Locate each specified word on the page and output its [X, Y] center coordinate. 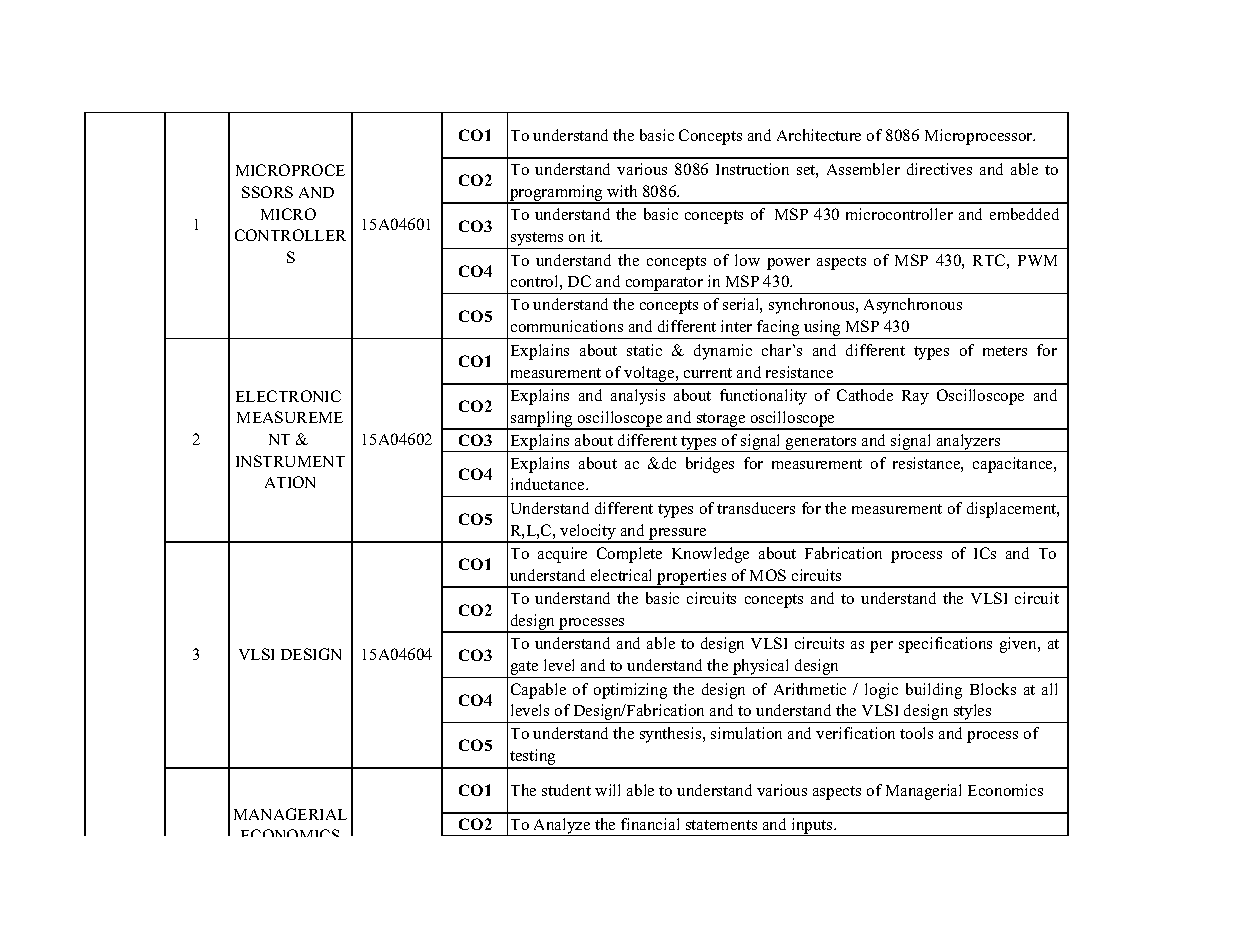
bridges [710, 465]
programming [557, 194]
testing [533, 758]
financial [650, 824]
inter [736, 326]
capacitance [1014, 465]
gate [524, 669]
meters [1005, 351]
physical [761, 668]
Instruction [752, 169]
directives [939, 169]
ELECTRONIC [288, 396]
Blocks [993, 689]
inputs [812, 827]
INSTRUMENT [290, 461]
